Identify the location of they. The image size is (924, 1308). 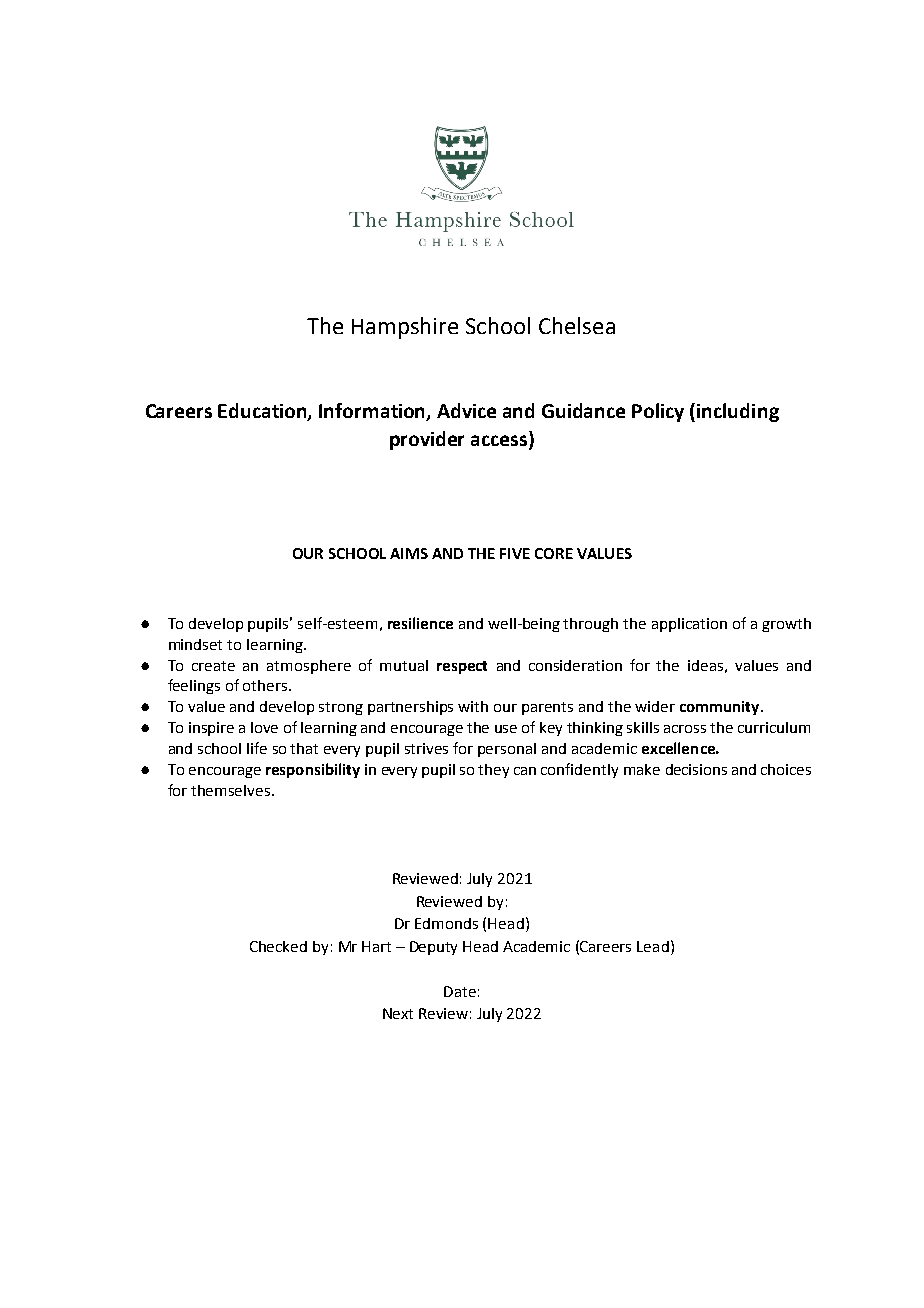
(493, 771).
